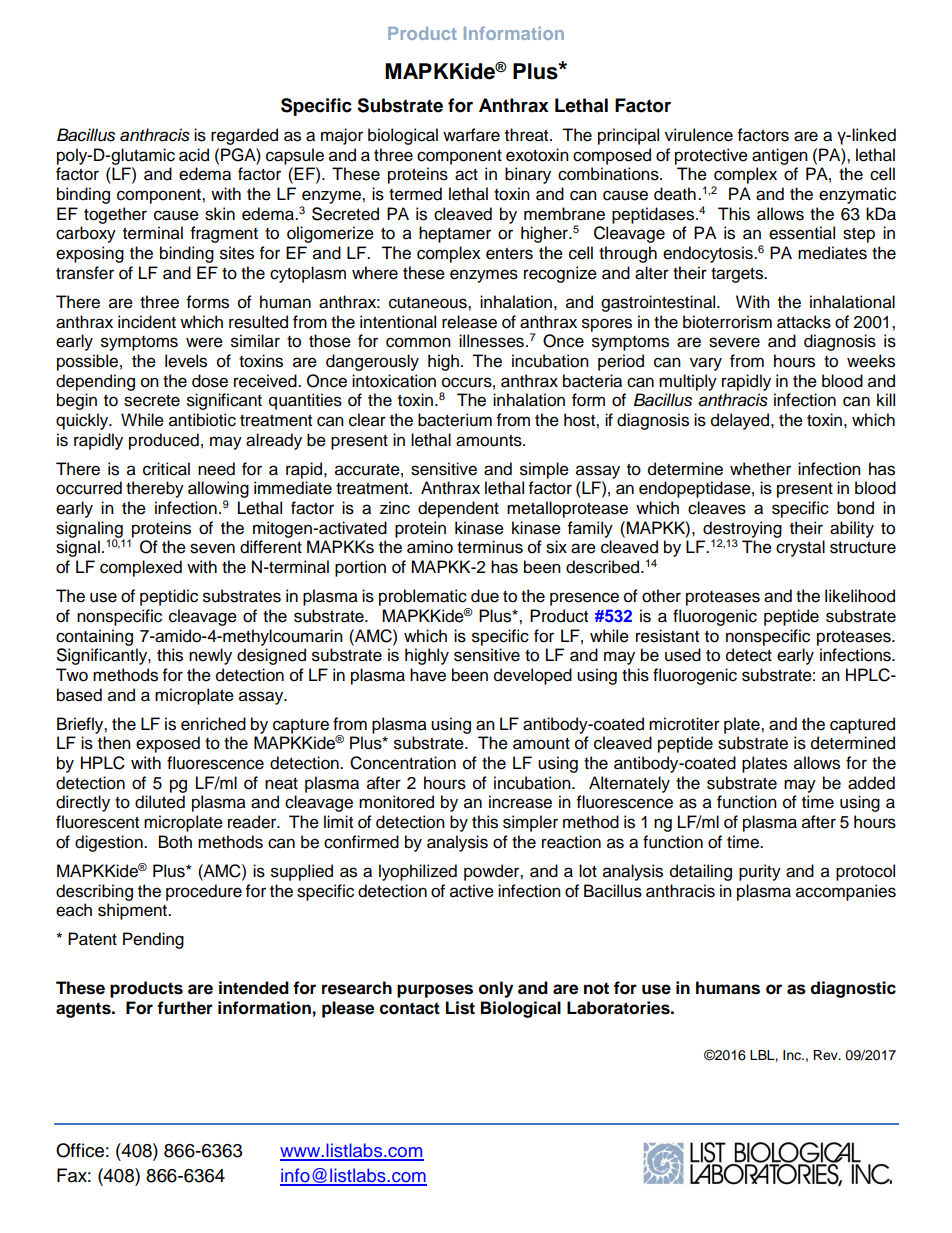 The width and height of the screenshot is (952, 1233). Describe the element at coordinates (212, 548) in the screenshot. I see `seven` at that location.
